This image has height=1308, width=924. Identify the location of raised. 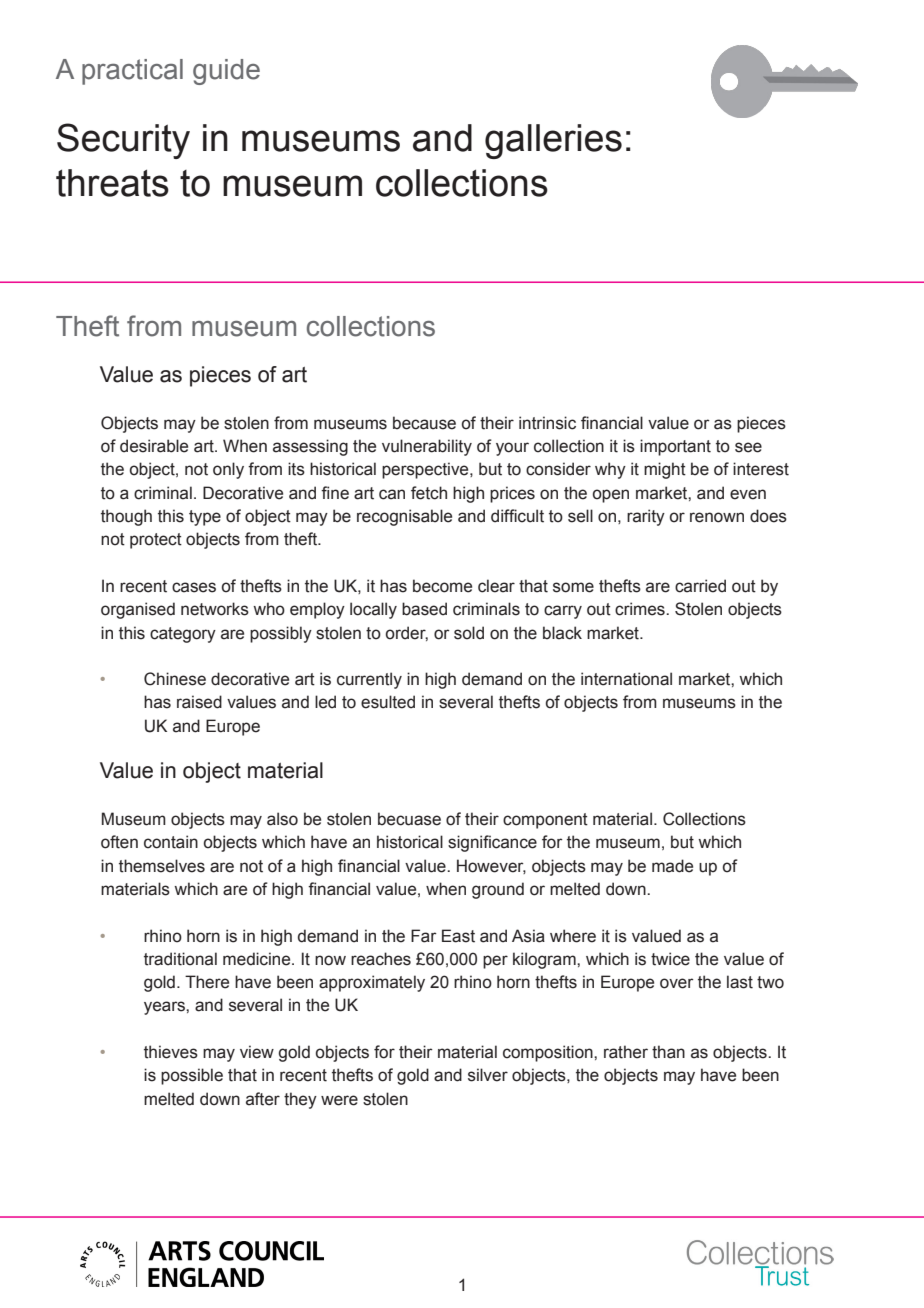
(199, 702).
